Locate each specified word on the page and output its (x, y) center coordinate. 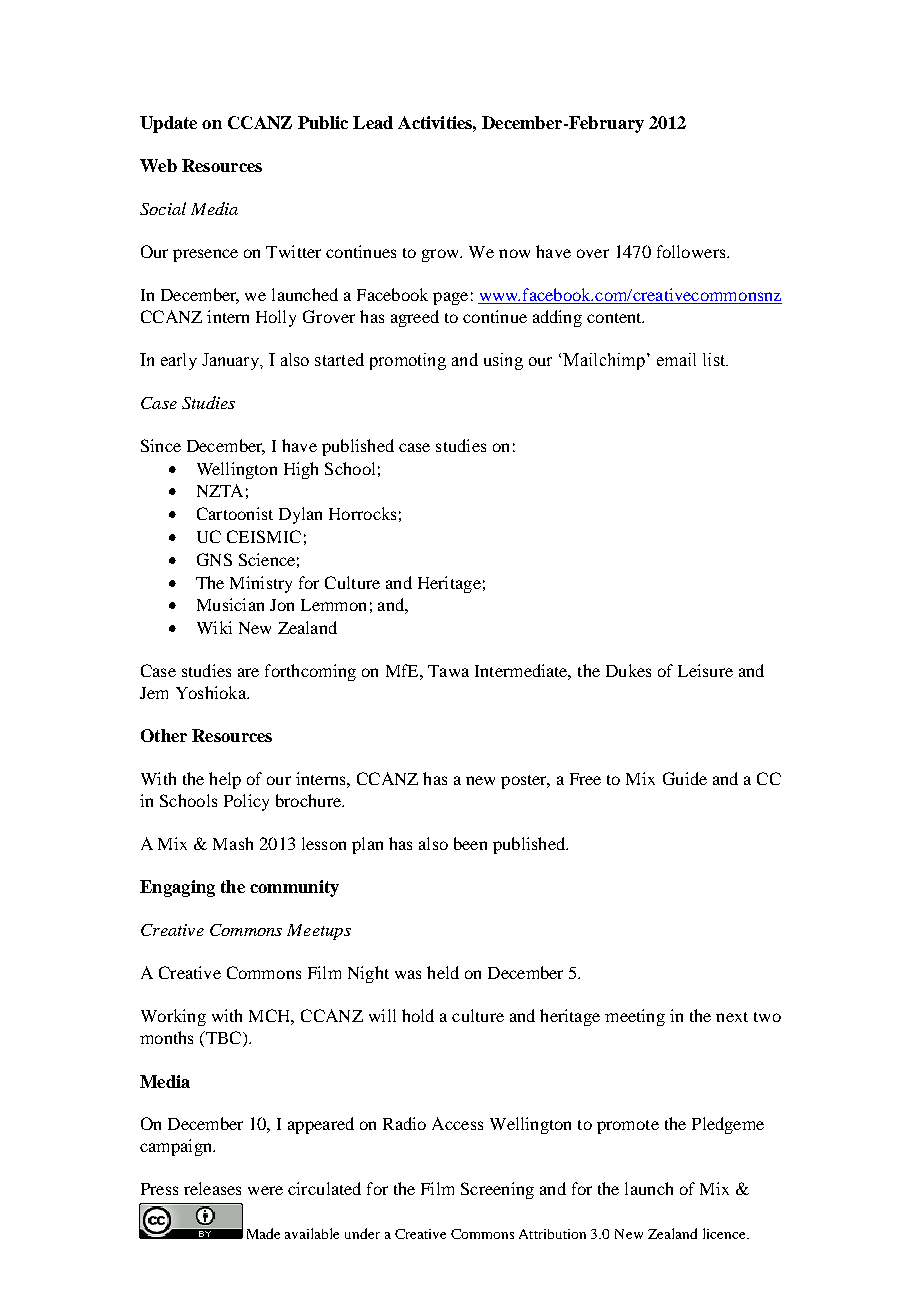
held (443, 972)
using (503, 361)
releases (212, 1188)
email (676, 359)
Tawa (448, 671)
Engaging (177, 888)
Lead (373, 122)
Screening (497, 1190)
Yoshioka (212, 692)
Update (168, 124)
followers (692, 251)
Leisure (705, 670)
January (232, 361)
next (732, 1017)
